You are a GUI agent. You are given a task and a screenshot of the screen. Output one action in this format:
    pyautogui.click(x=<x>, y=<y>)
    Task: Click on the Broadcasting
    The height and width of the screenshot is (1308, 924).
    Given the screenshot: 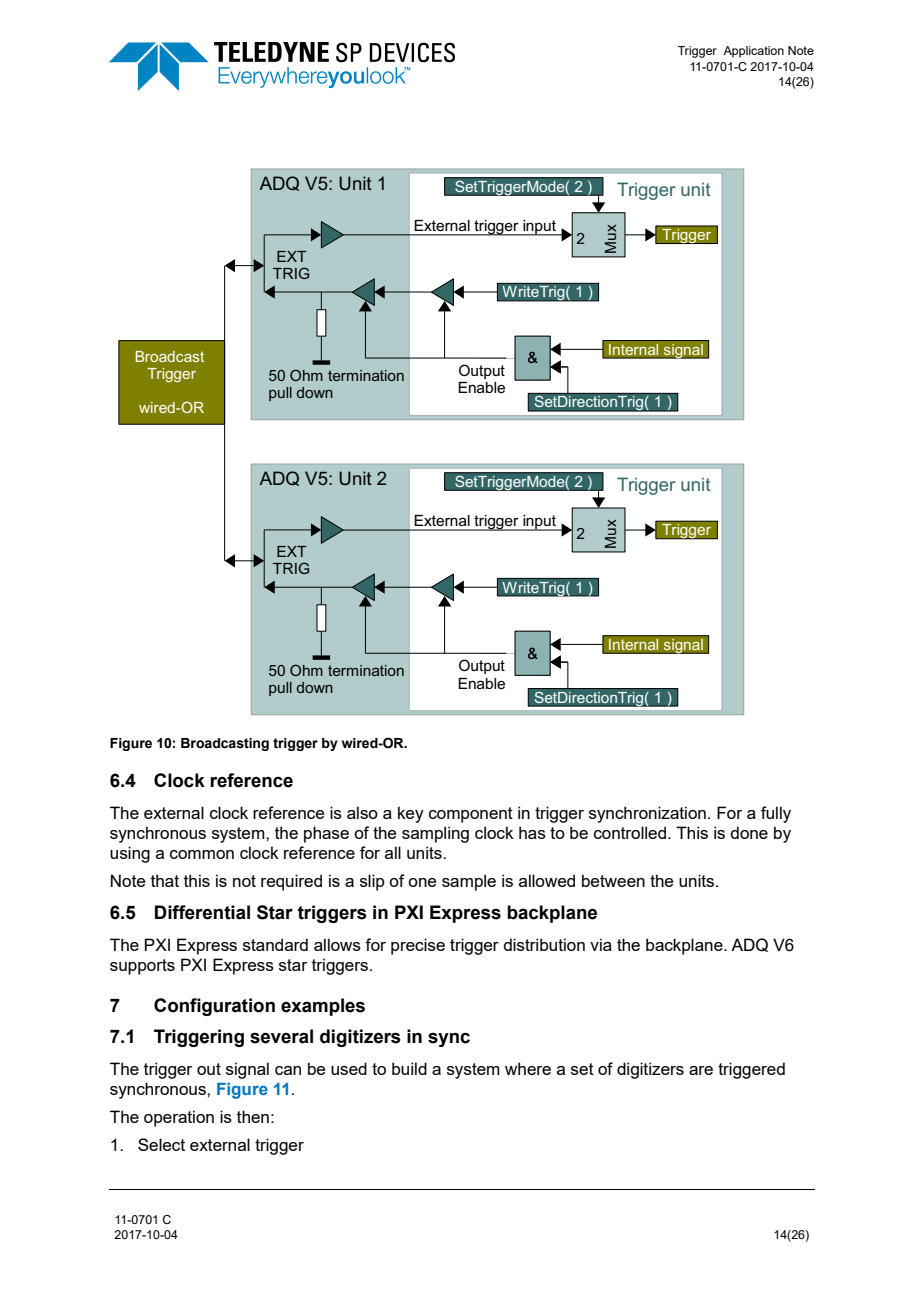 What is the action you would take?
    pyautogui.click(x=225, y=744)
